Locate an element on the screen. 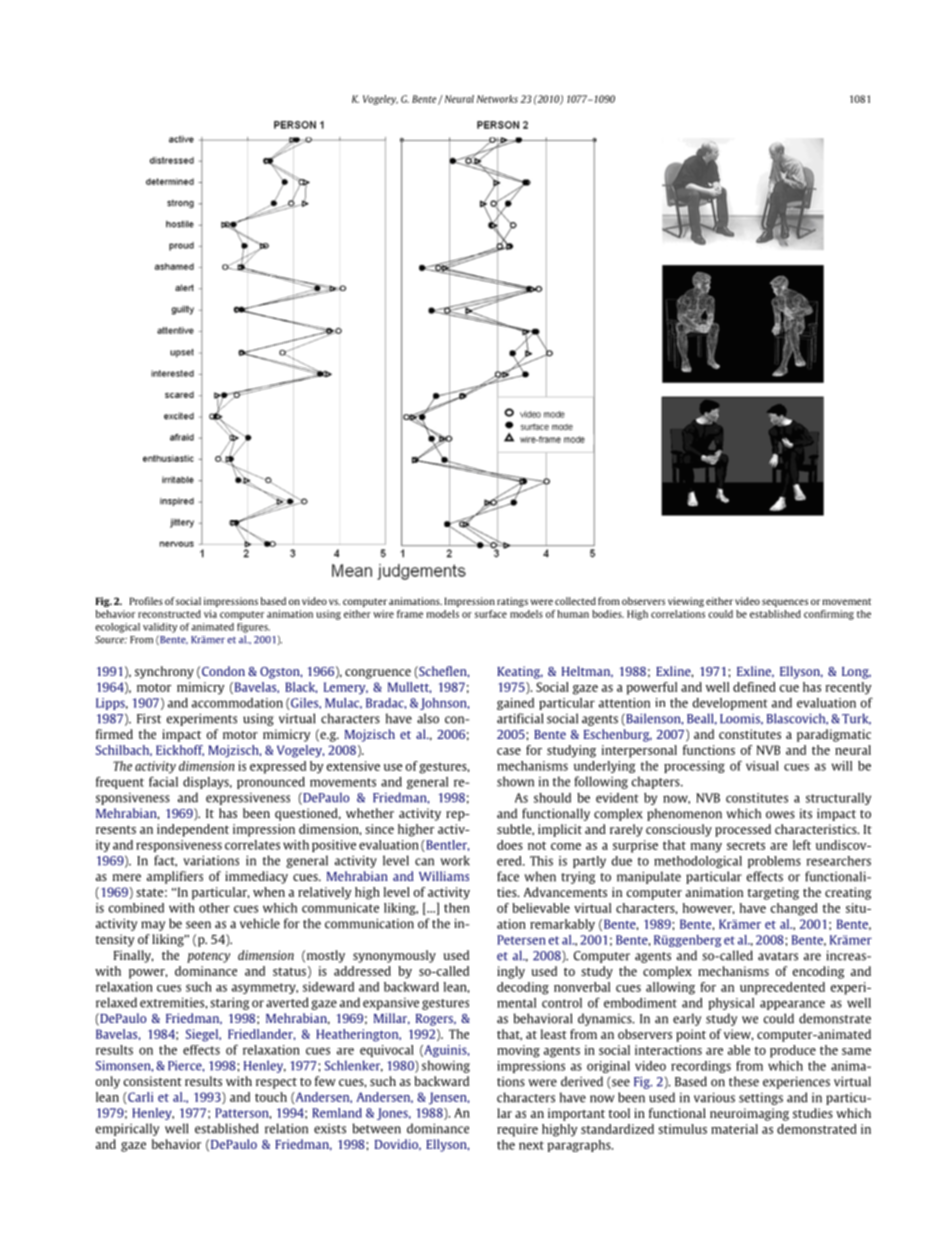 The width and height of the screenshot is (952, 1233). independent is located at coordinates (193, 830).
